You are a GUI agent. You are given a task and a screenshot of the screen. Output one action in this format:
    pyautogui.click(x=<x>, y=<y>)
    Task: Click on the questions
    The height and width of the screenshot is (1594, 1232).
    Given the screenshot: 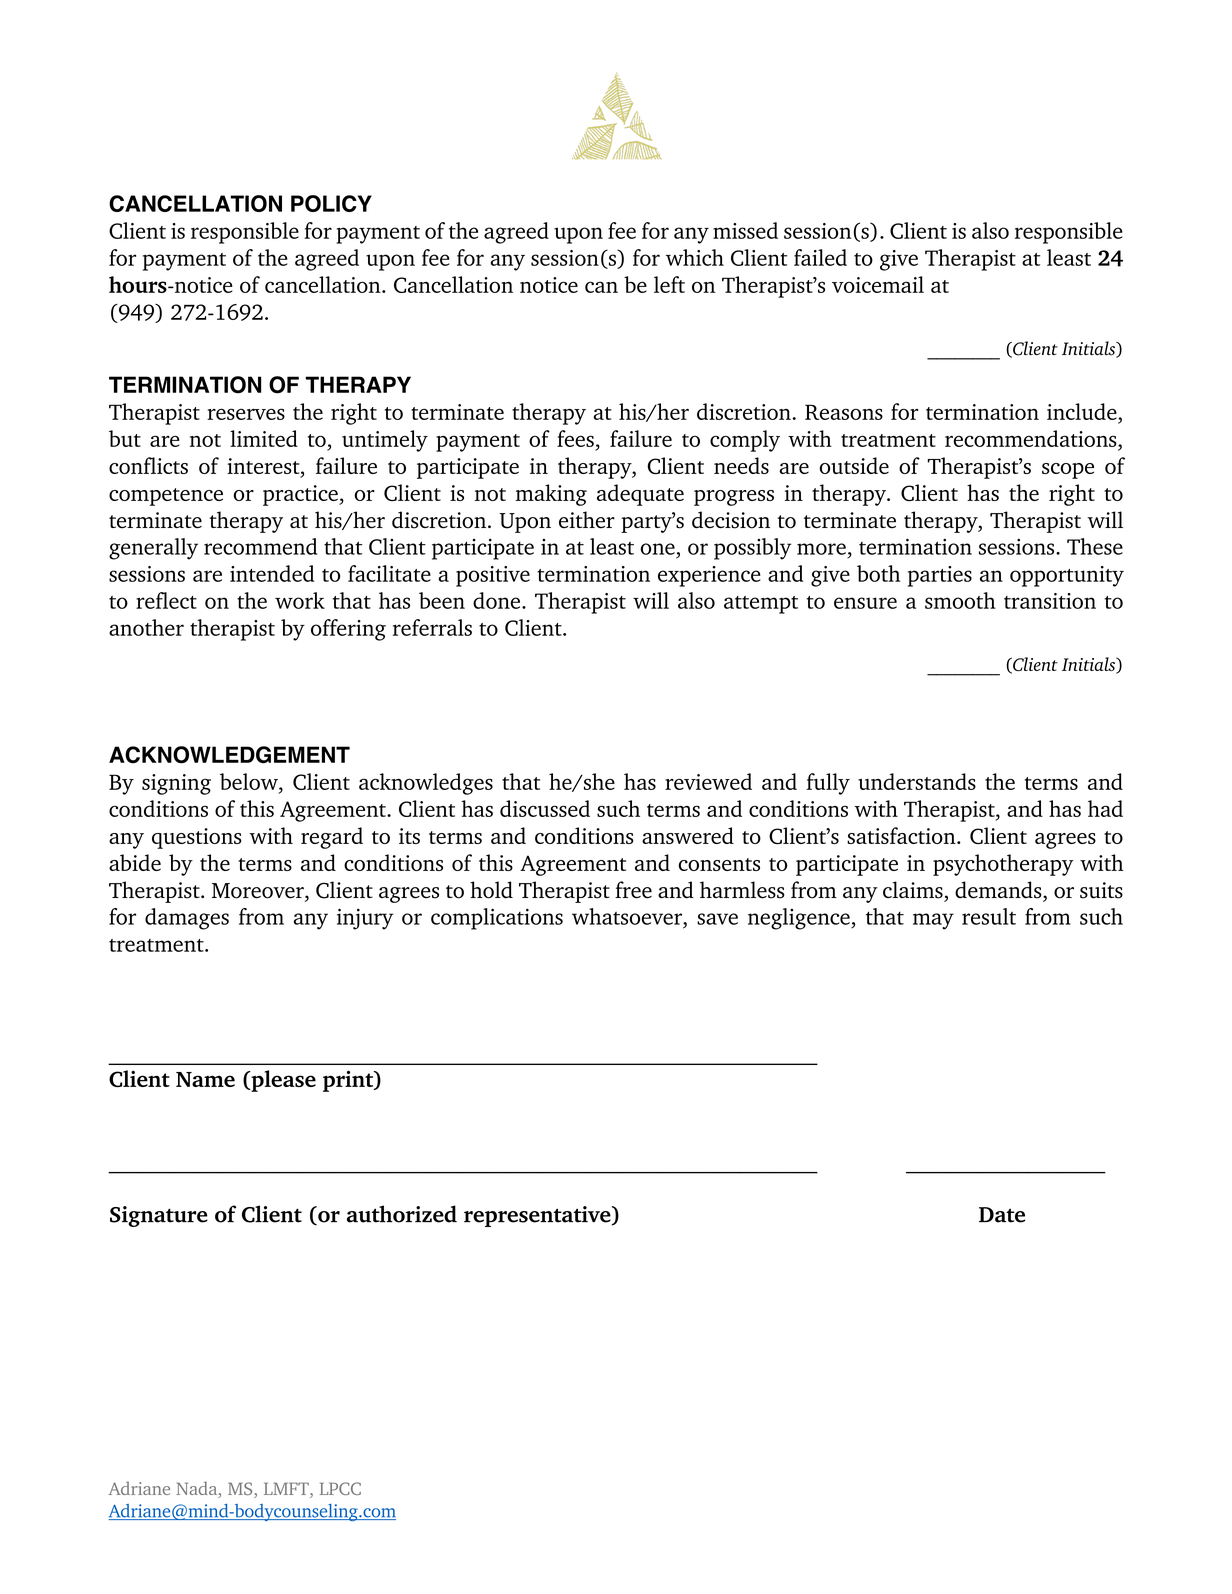 What is the action you would take?
    pyautogui.click(x=197, y=838)
